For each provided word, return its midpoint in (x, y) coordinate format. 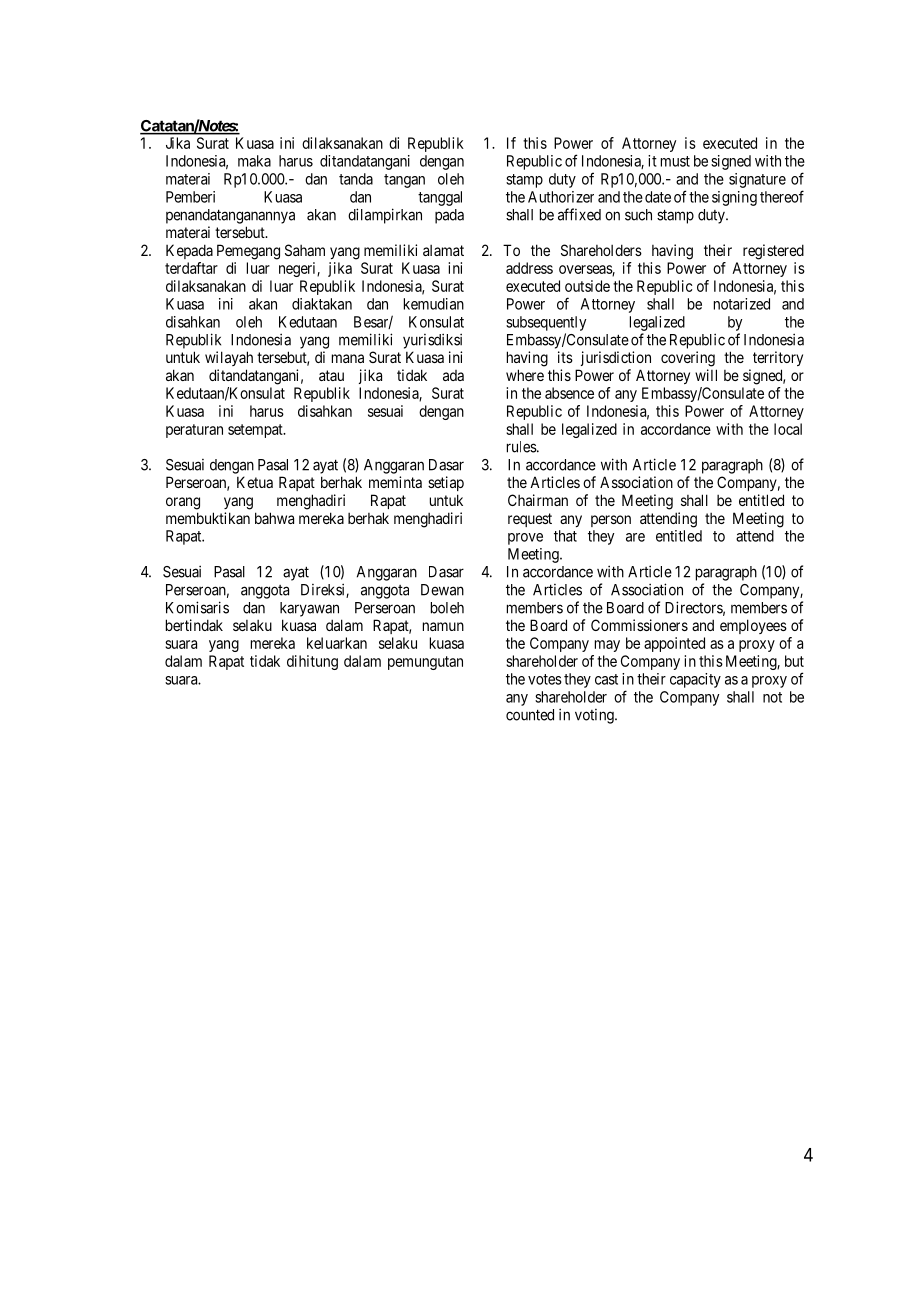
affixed (579, 214)
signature (757, 180)
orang (183, 503)
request (530, 520)
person (611, 521)
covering (688, 359)
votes (545, 679)
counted (530, 715)
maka (254, 161)
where (525, 375)
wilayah (229, 358)
